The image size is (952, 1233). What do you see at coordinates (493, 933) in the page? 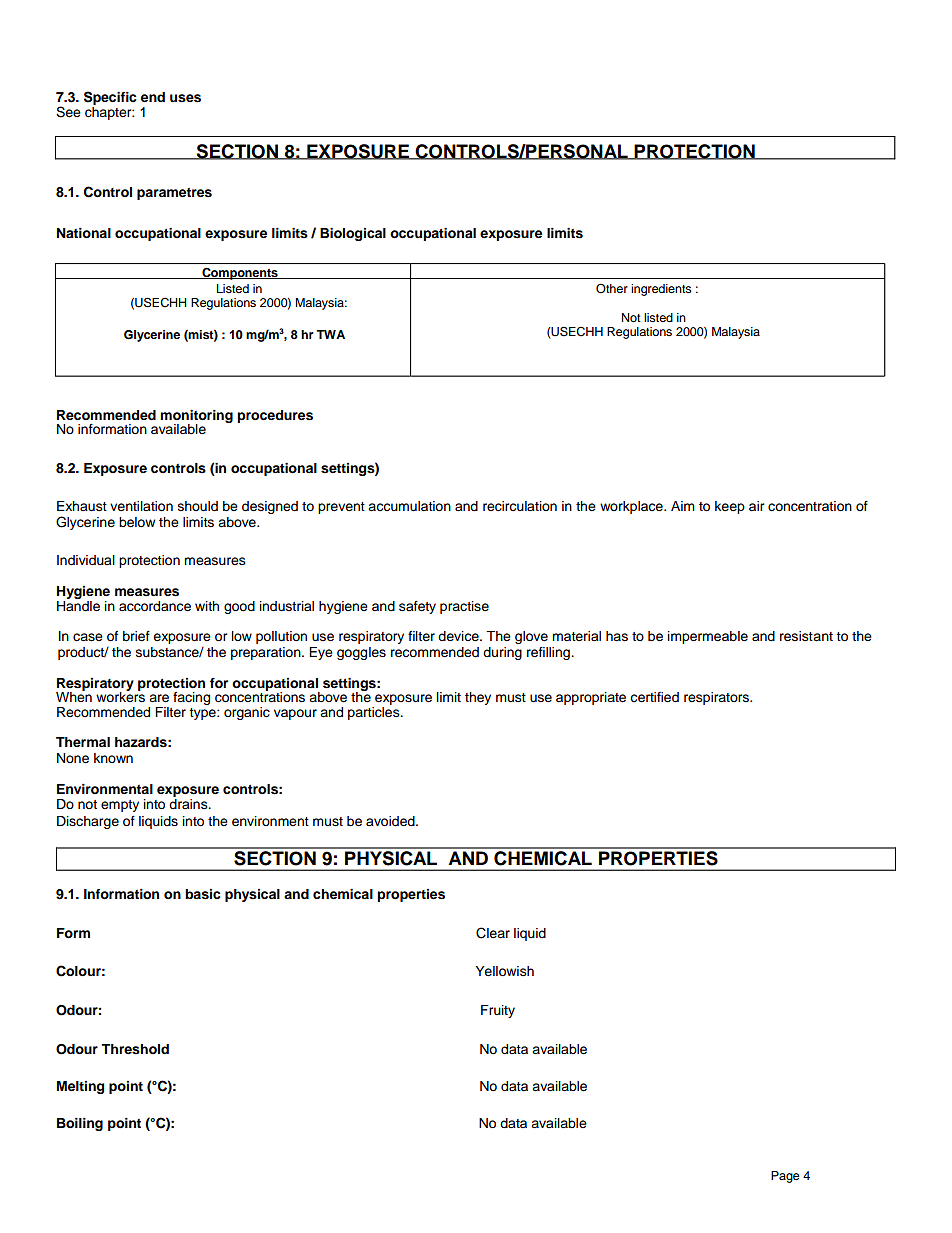
I see `Clear` at bounding box center [493, 933].
